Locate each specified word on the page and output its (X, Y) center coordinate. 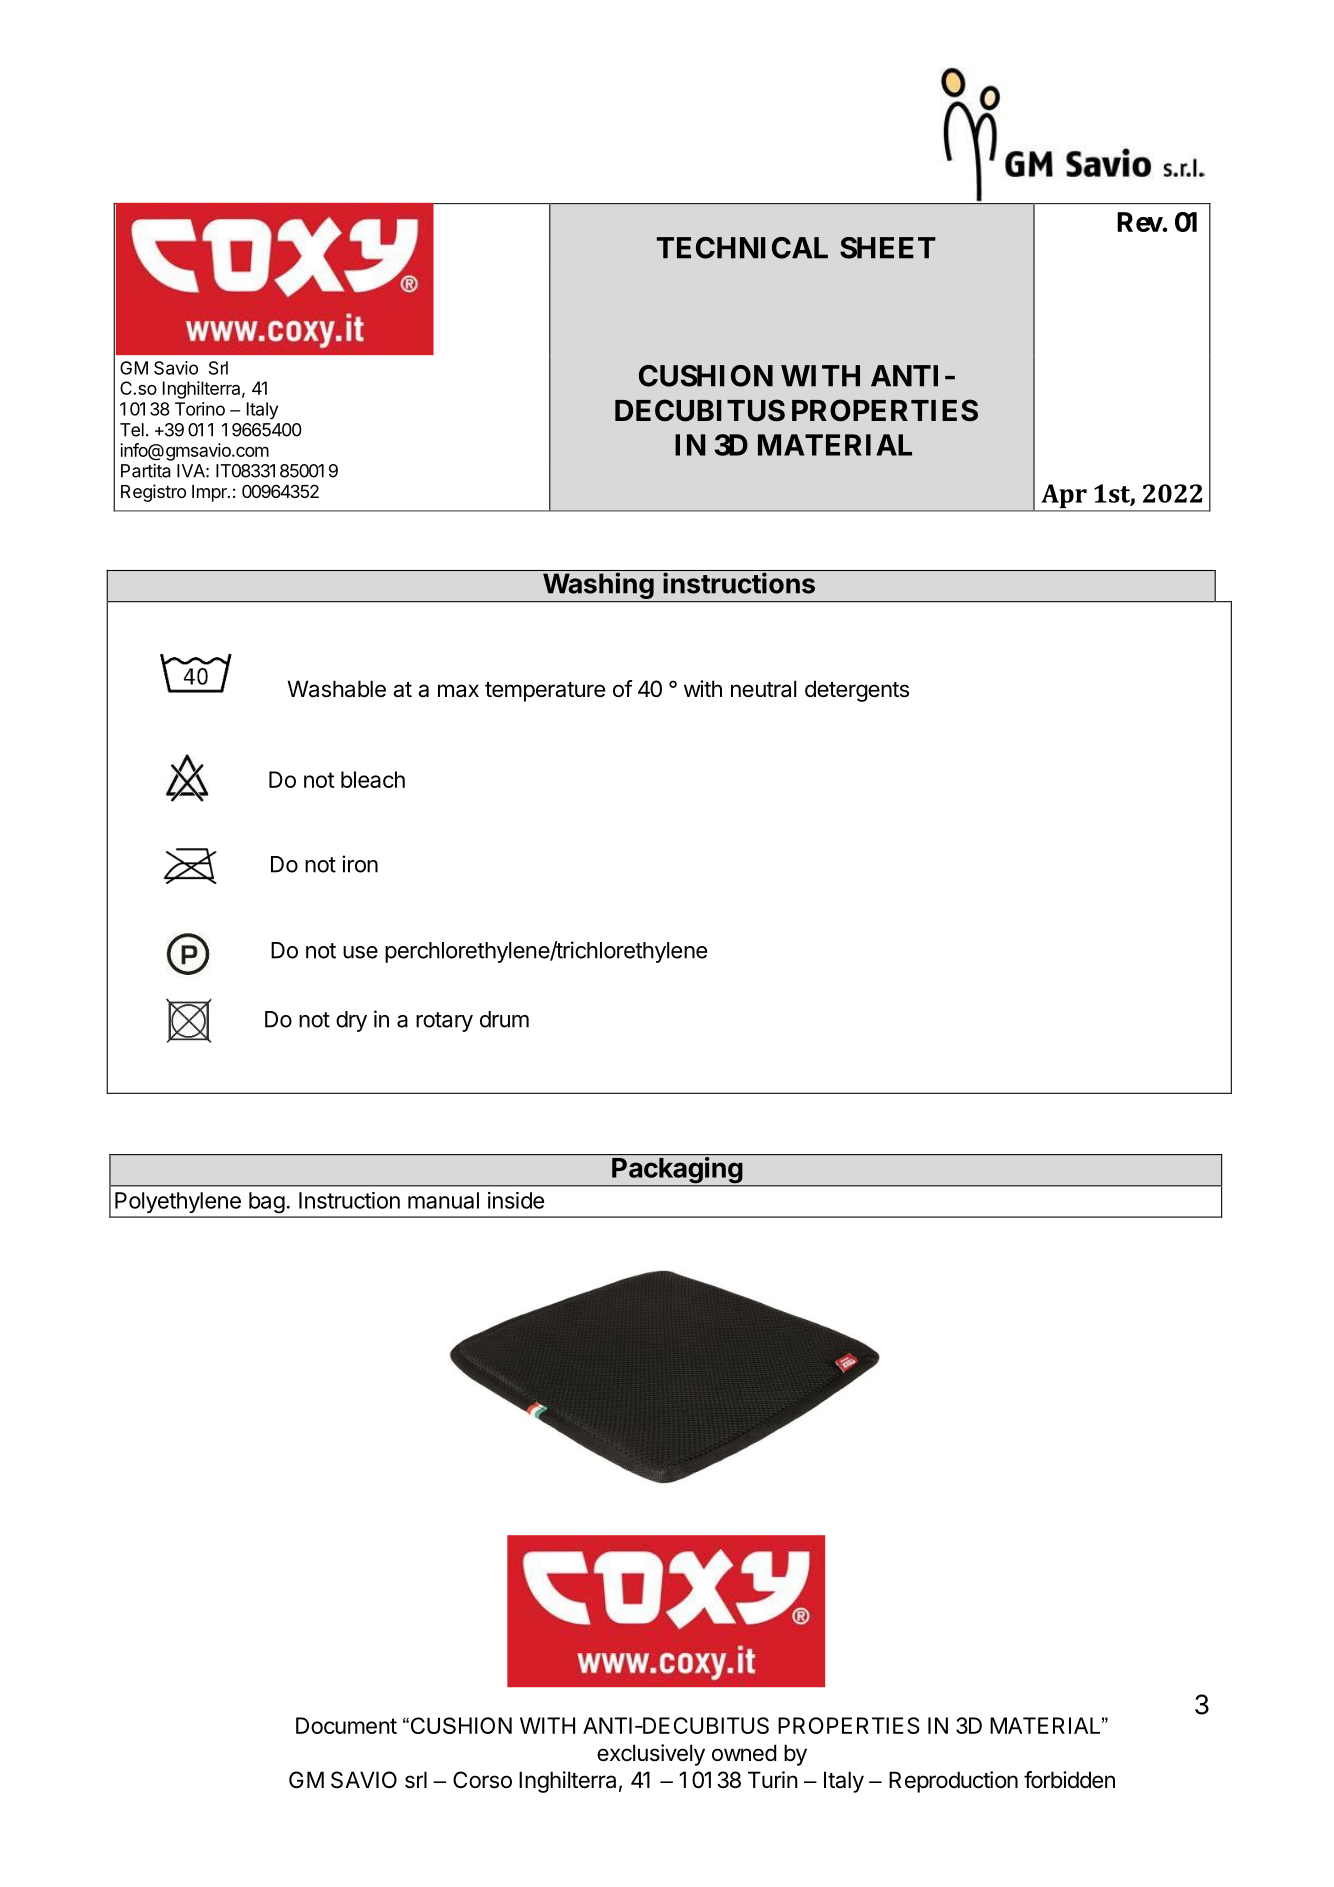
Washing (597, 587)
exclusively (651, 1755)
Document (346, 1725)
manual (443, 1200)
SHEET (888, 248)
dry (351, 1021)
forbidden (1069, 1780)
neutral (763, 689)
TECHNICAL (742, 248)
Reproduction (953, 1782)
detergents (857, 691)
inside (516, 1200)
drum (504, 1019)
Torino (200, 409)
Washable (336, 689)
